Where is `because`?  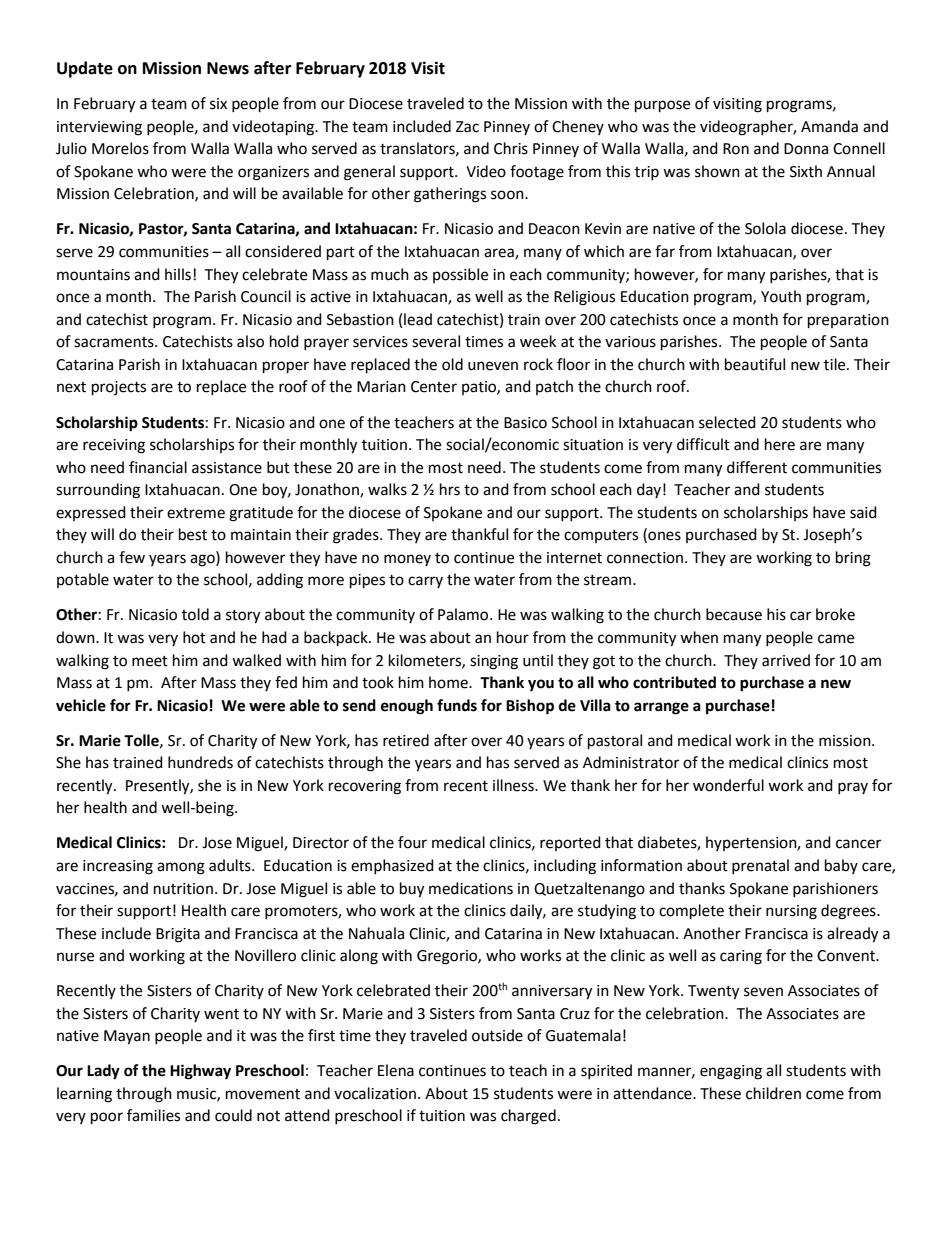 because is located at coordinates (734, 614).
